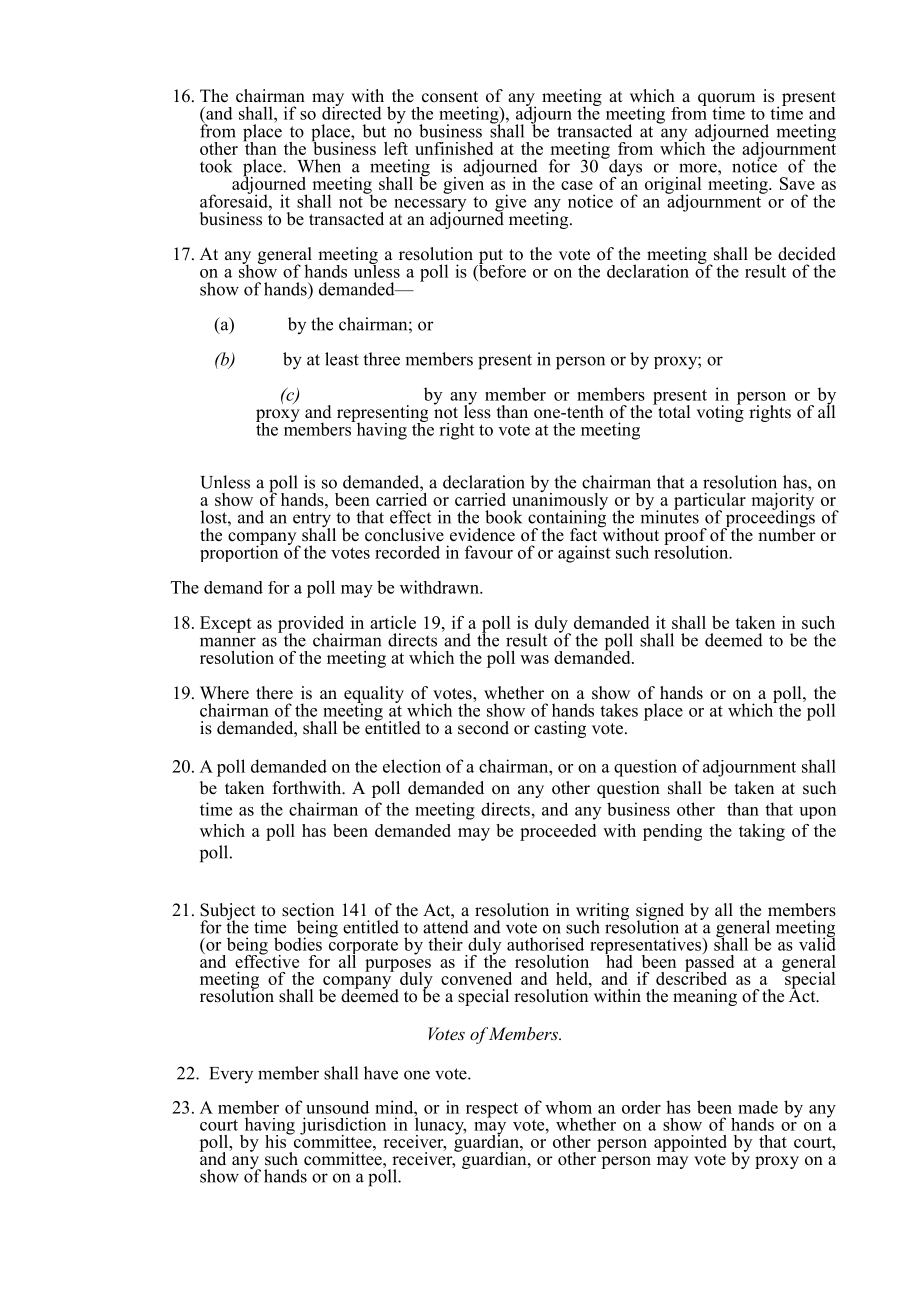 This image has width=924, height=1308. I want to click on decided, so click(807, 254).
